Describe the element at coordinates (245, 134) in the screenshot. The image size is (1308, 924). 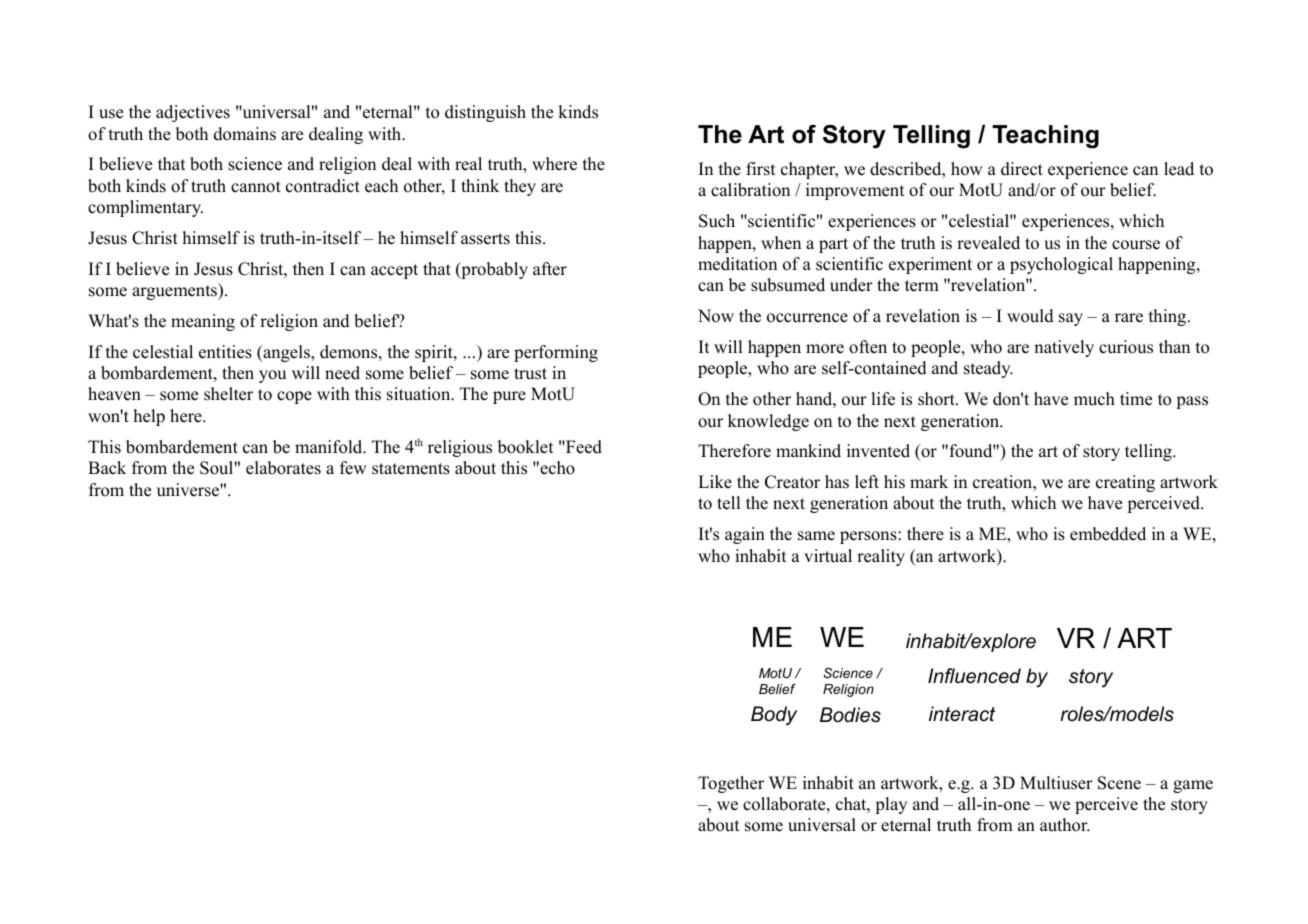
I see `domains` at that location.
